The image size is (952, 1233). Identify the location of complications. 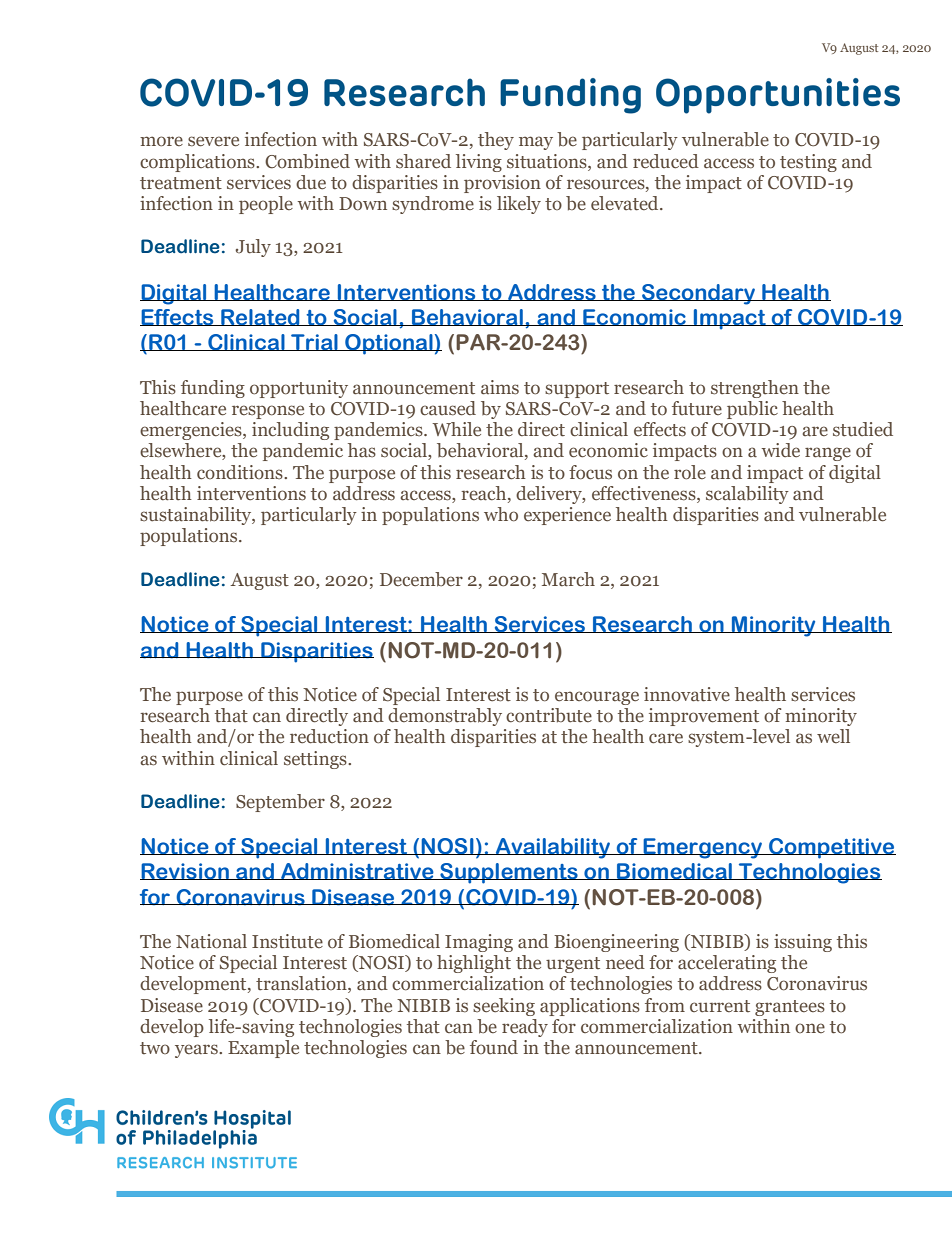
(198, 163).
